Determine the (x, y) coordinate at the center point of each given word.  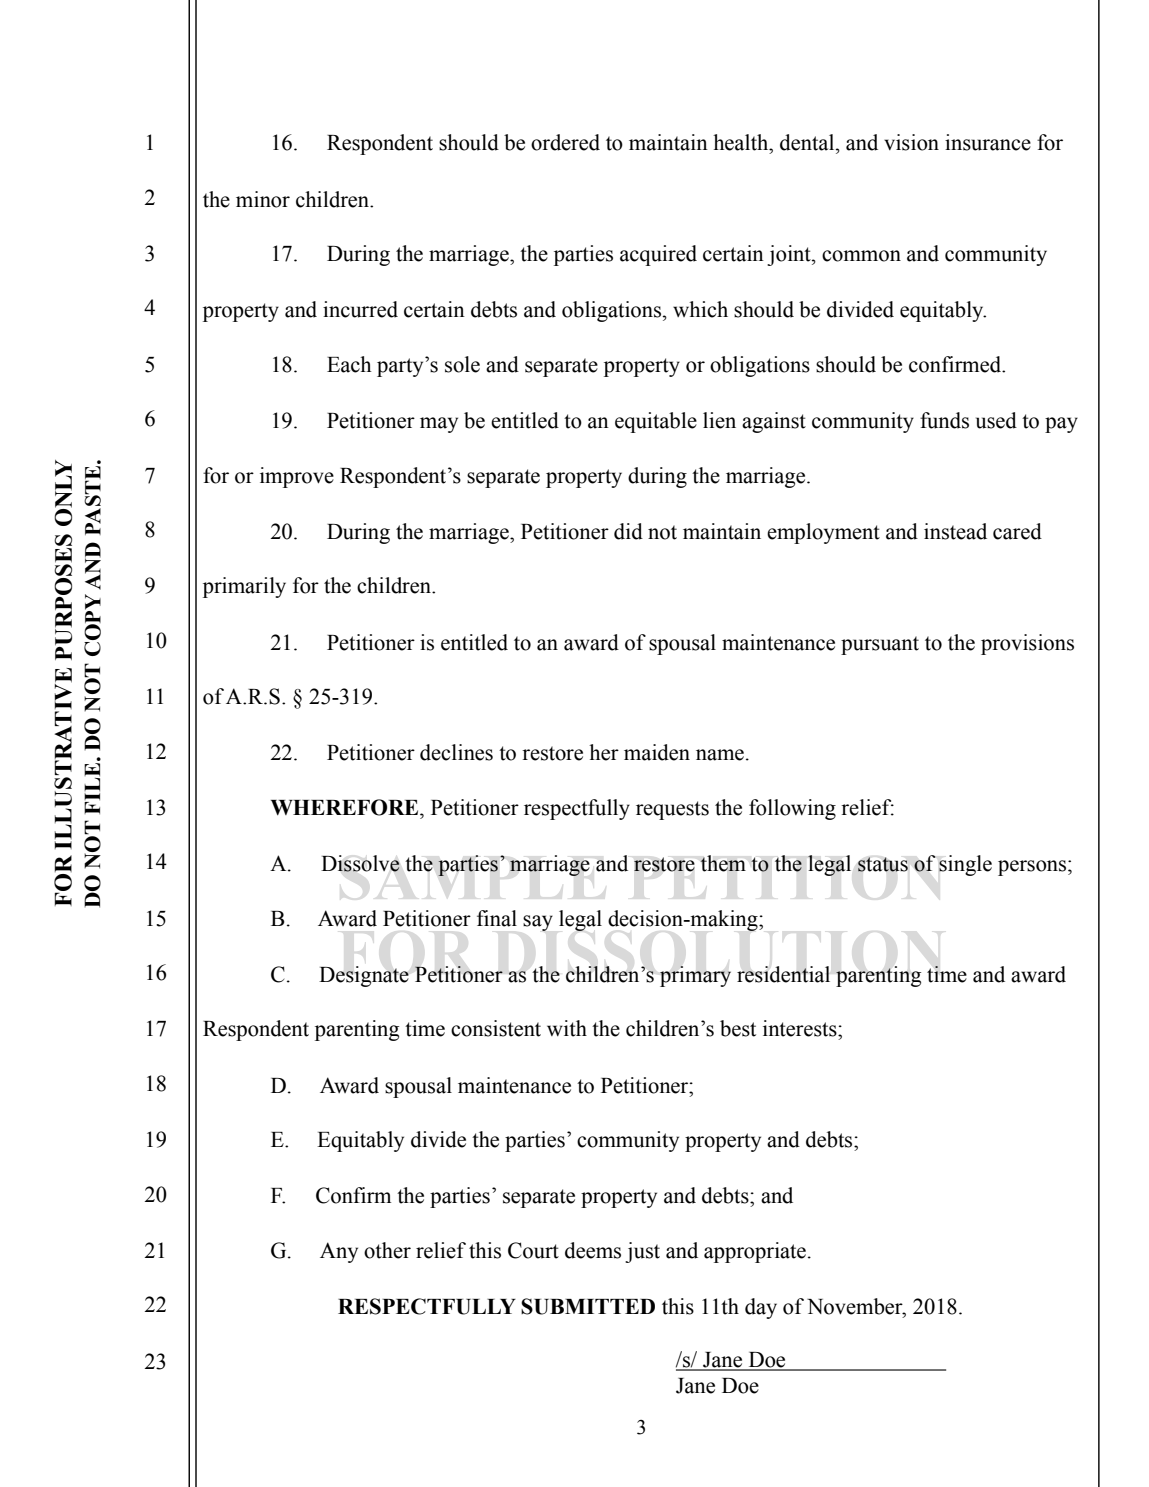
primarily (244, 587)
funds (944, 420)
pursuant (880, 645)
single (965, 865)
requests (672, 810)
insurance (988, 142)
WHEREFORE (346, 807)
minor (263, 199)
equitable (656, 422)
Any (339, 1252)
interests (801, 1028)
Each (349, 364)
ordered (565, 142)
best (738, 1028)
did (628, 531)
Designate (364, 976)
